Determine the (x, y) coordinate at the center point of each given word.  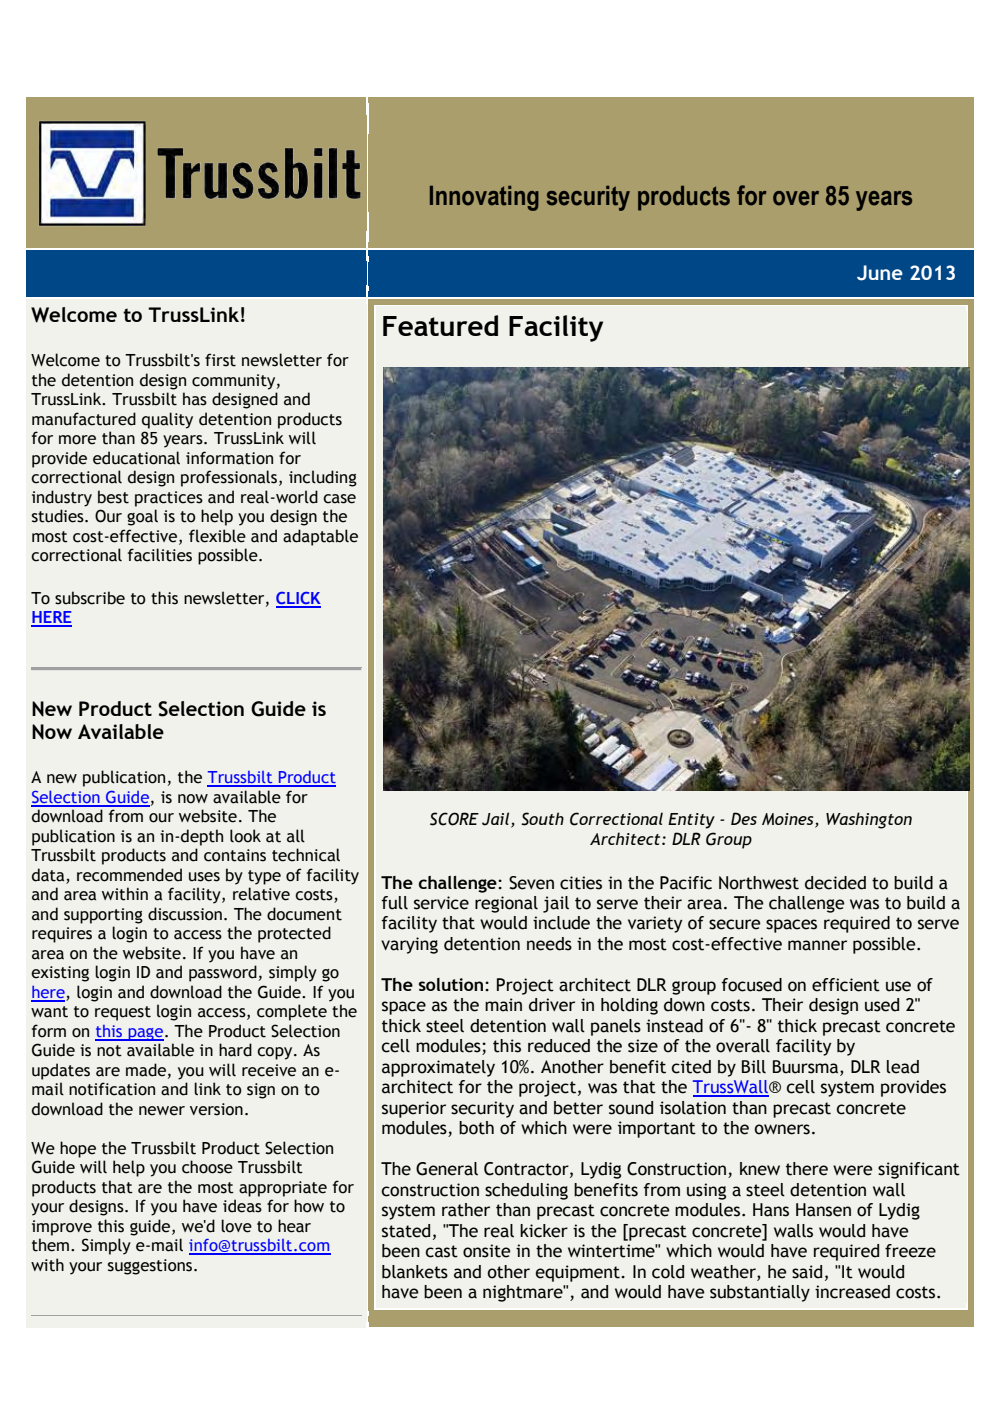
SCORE (454, 819)
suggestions (151, 1267)
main (503, 1005)
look (245, 836)
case (339, 499)
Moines (789, 820)
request (123, 1013)
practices (169, 499)
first (220, 360)
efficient (846, 985)
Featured (440, 325)
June (880, 273)
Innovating (484, 198)
